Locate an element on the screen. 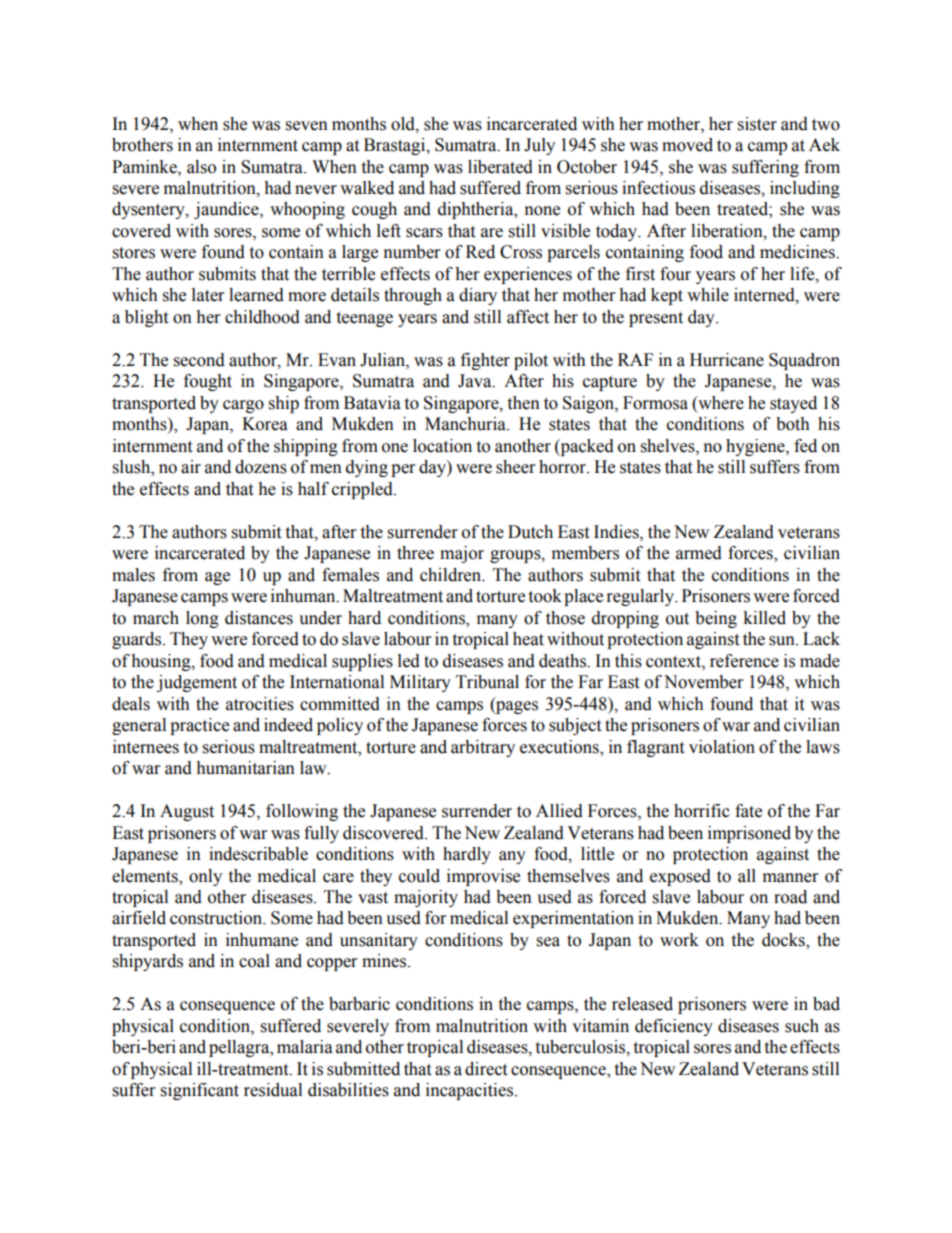 Image resolution: width=952 pixels, height=1233 pixels. sister is located at coordinates (757, 124).
